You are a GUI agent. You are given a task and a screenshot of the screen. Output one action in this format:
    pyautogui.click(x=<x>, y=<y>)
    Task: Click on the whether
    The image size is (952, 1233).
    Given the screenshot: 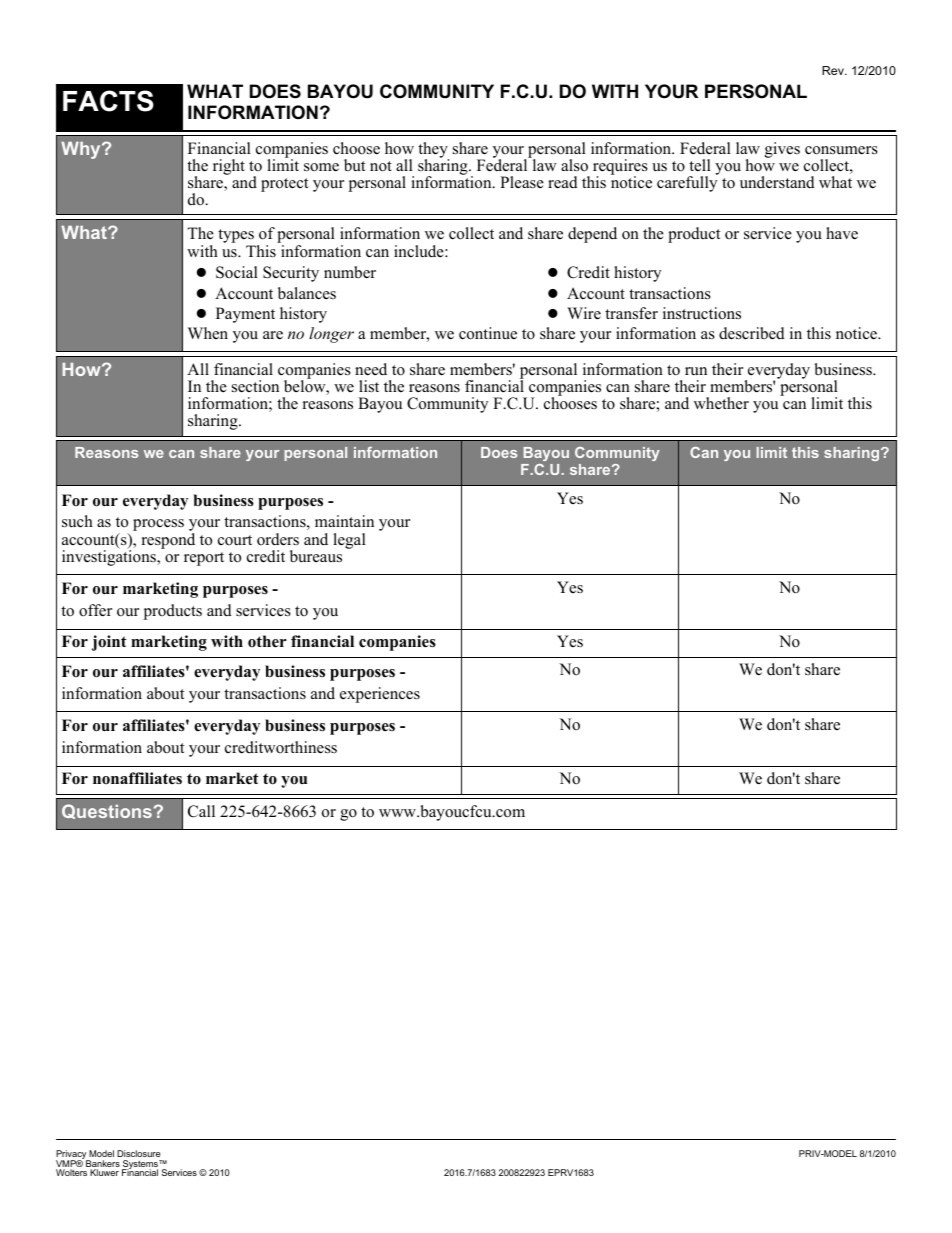 What is the action you would take?
    pyautogui.click(x=721, y=403)
